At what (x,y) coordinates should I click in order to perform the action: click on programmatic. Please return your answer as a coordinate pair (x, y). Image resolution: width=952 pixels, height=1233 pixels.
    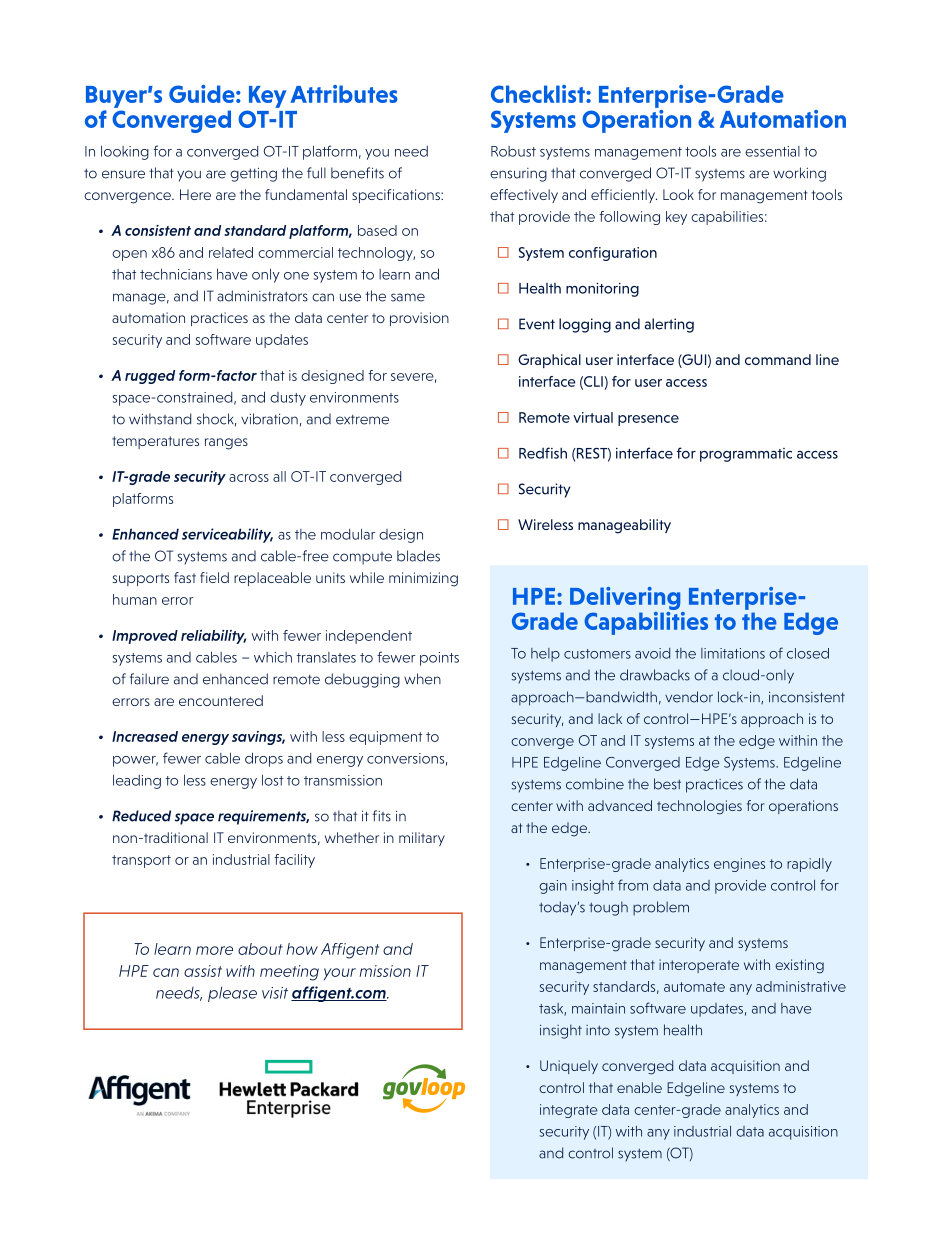
    Looking at the image, I should click on (746, 455).
